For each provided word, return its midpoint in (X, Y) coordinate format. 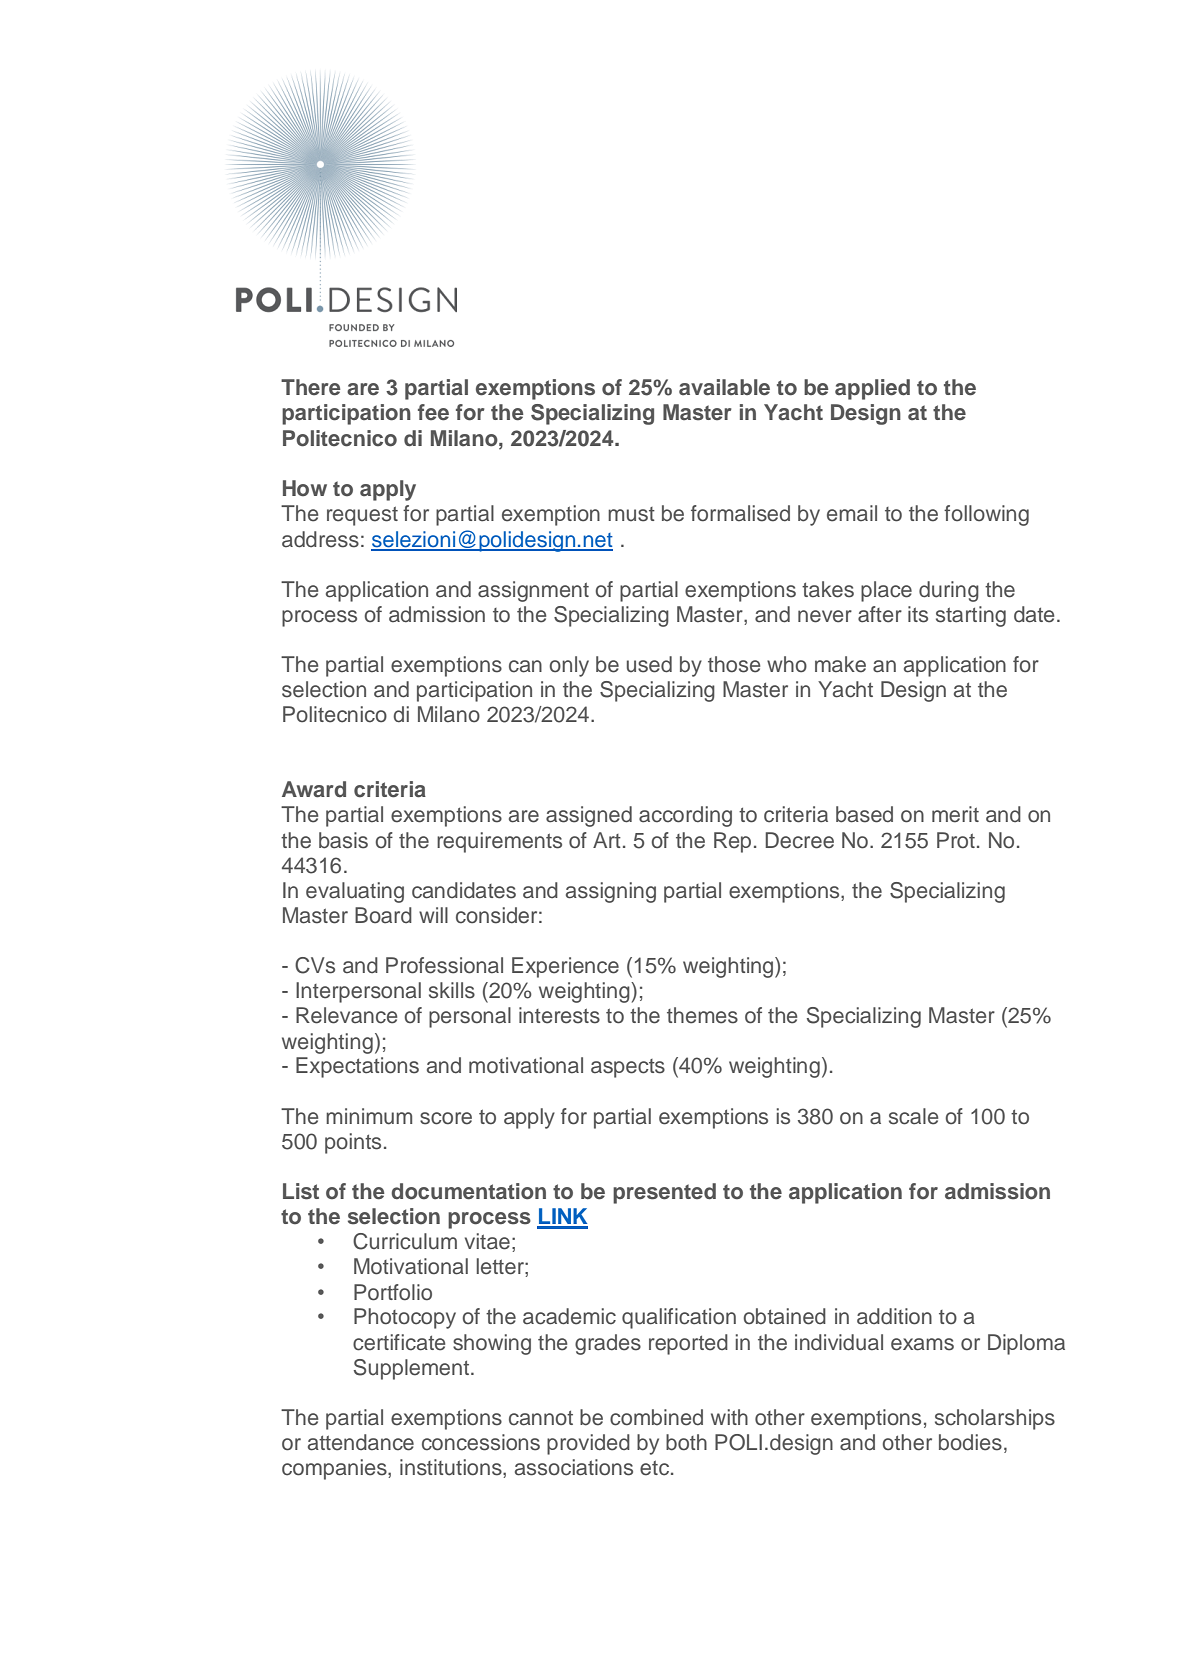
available (724, 387)
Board (383, 915)
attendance (361, 1442)
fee (433, 412)
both (686, 1442)
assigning (611, 892)
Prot (956, 840)
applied (872, 389)
